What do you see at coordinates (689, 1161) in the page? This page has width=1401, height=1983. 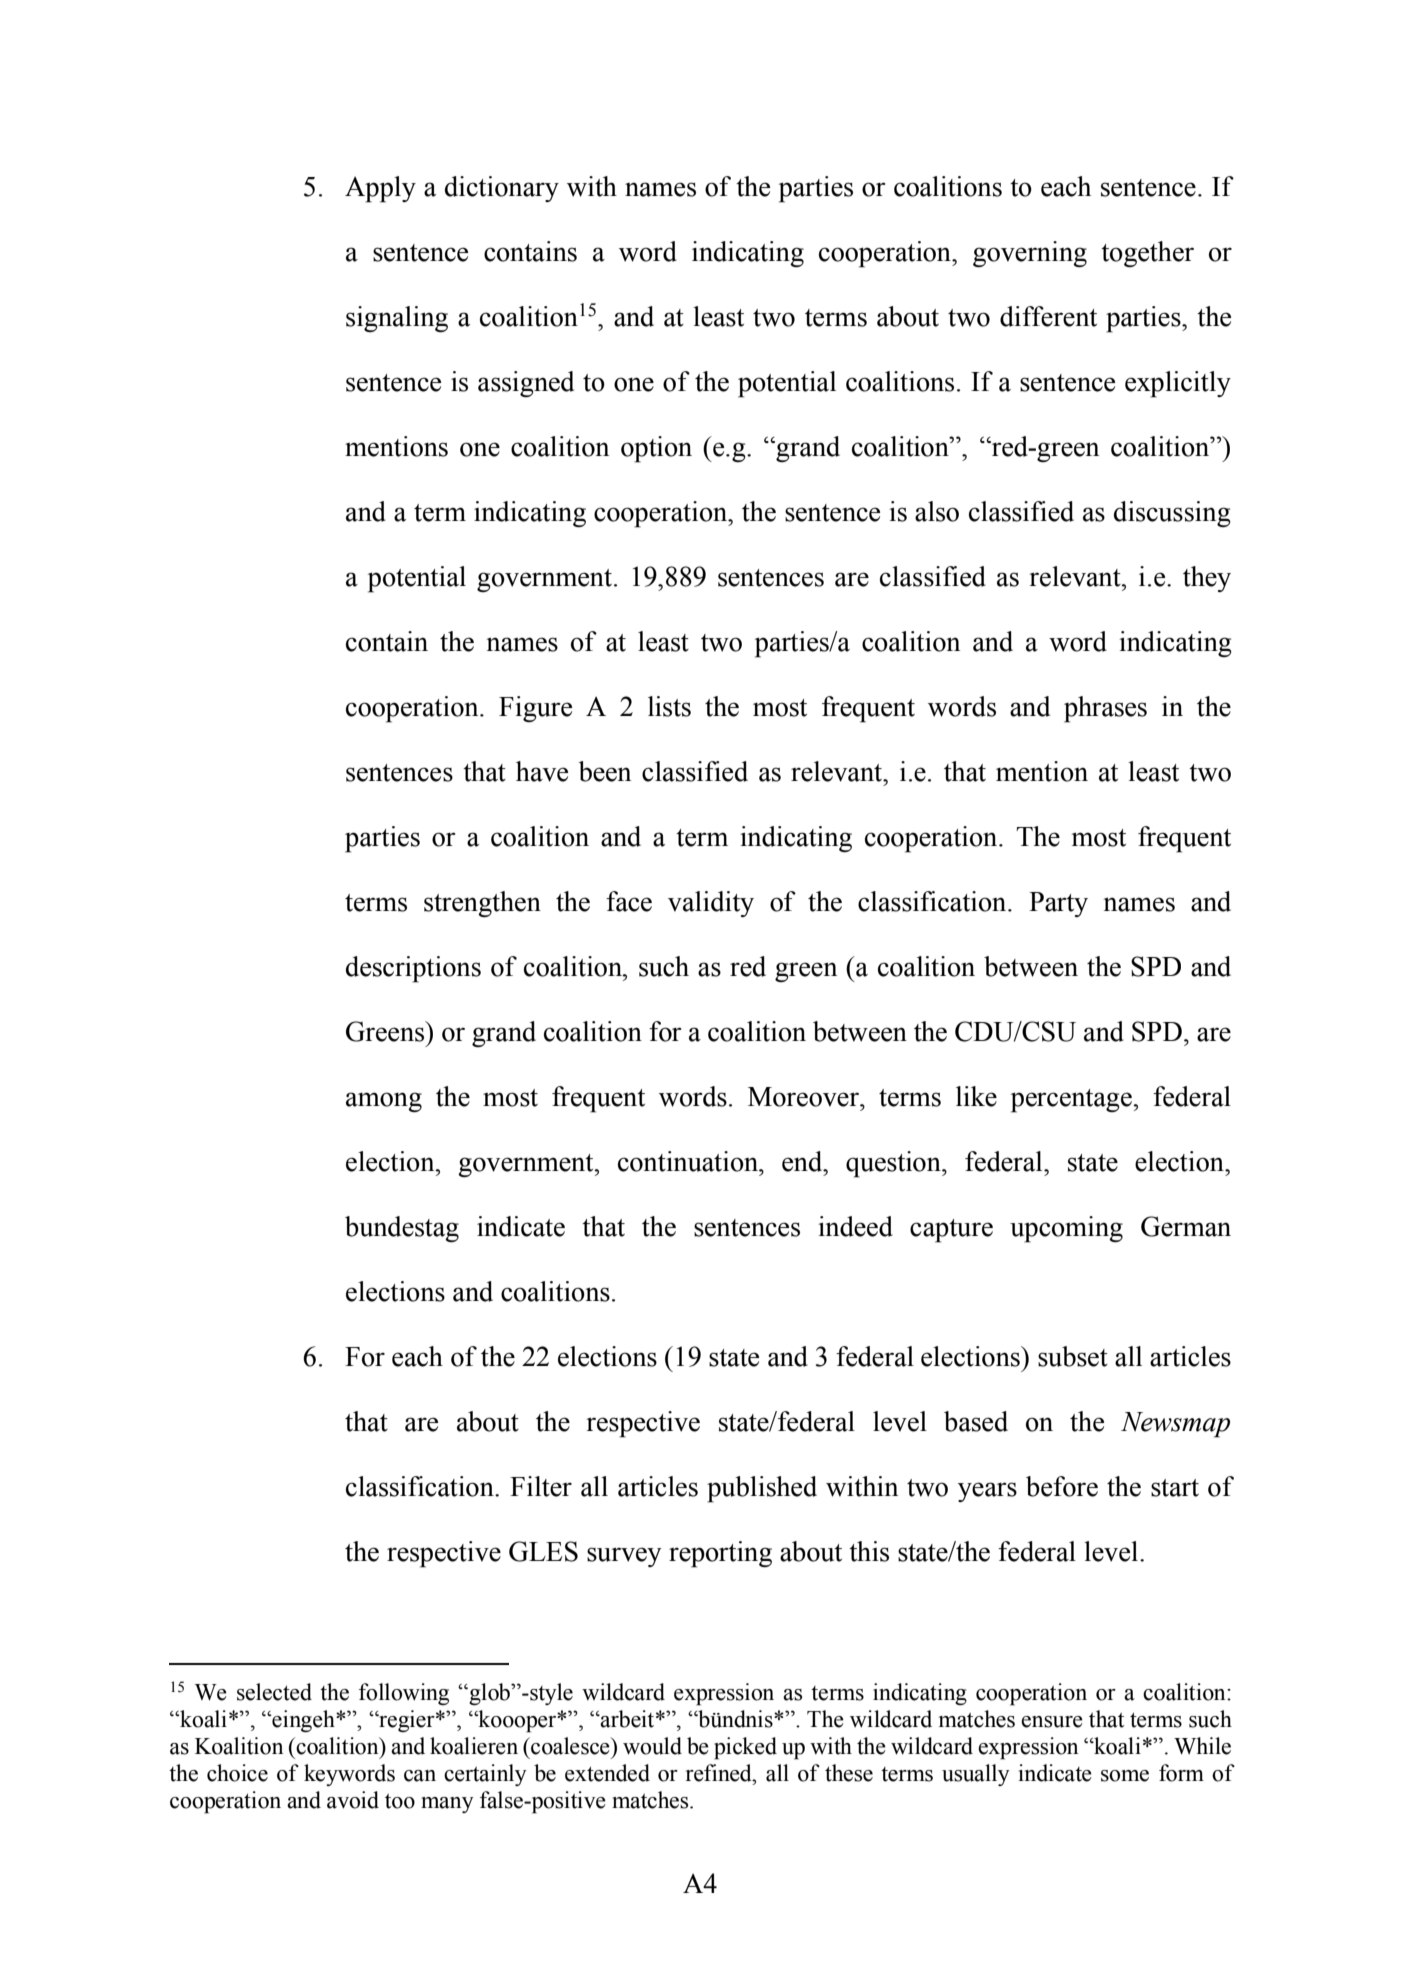 I see `continuation` at bounding box center [689, 1161].
